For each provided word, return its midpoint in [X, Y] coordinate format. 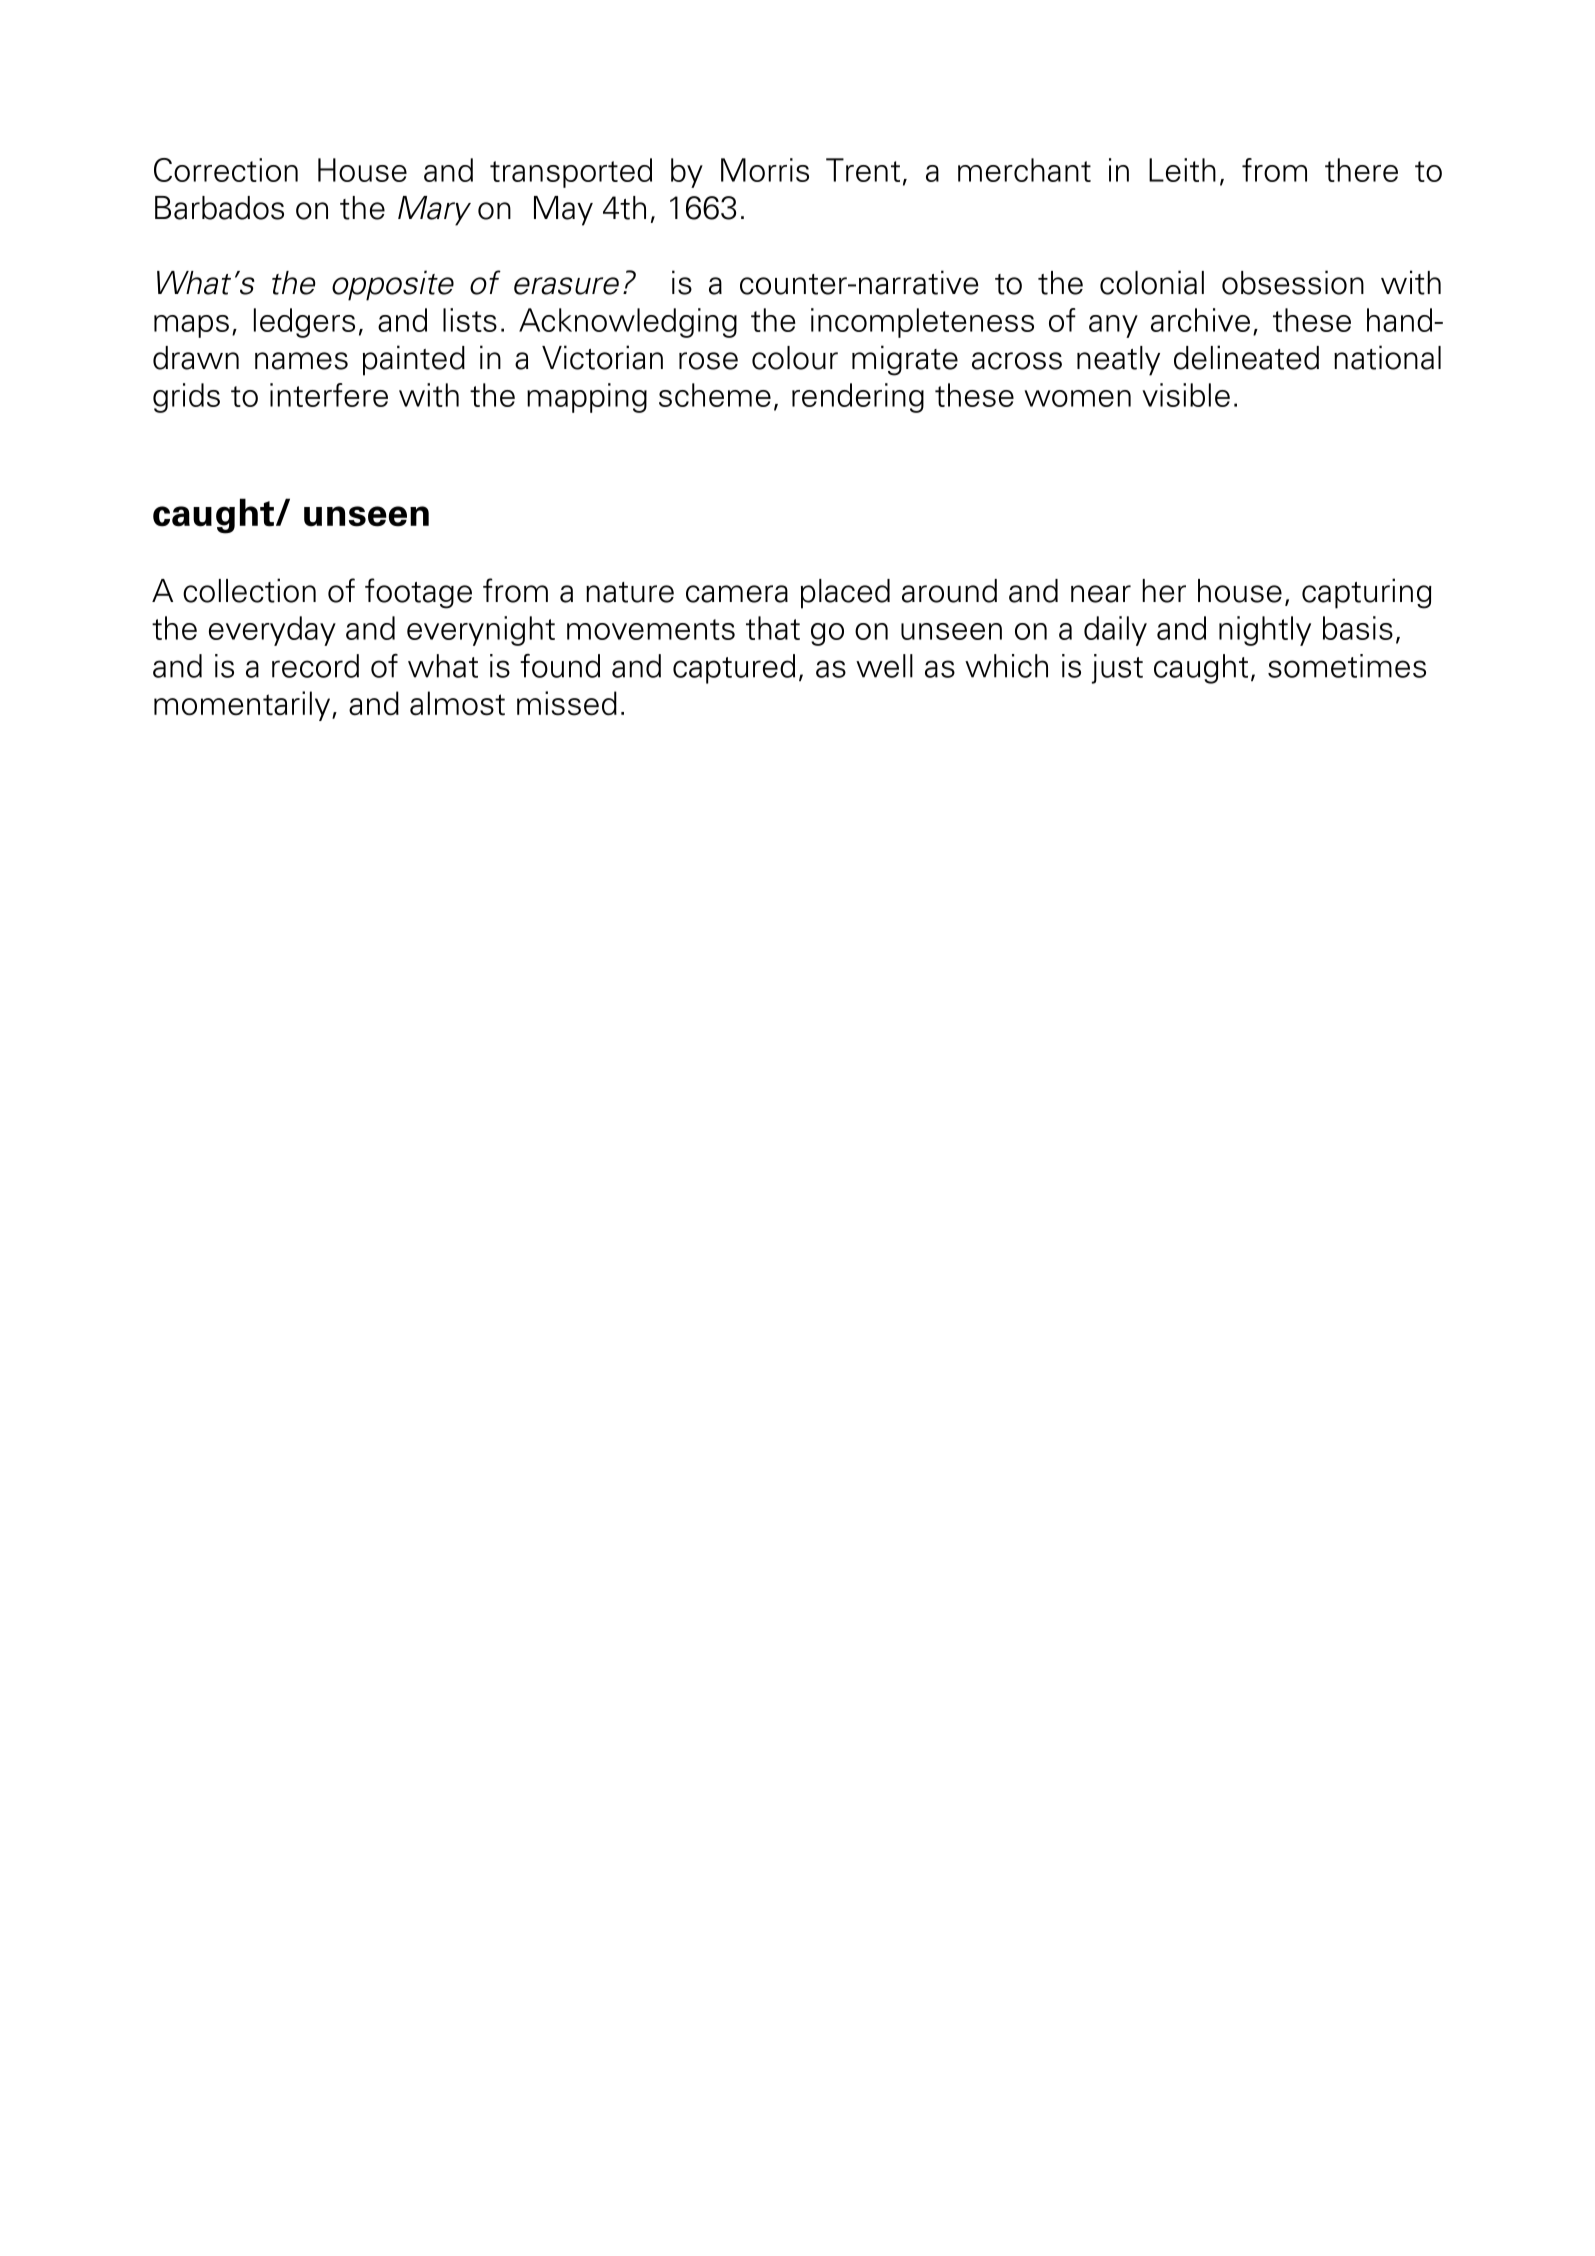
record [315, 666]
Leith [1182, 170]
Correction [226, 170]
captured [734, 669]
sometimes [1347, 666]
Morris [765, 170]
